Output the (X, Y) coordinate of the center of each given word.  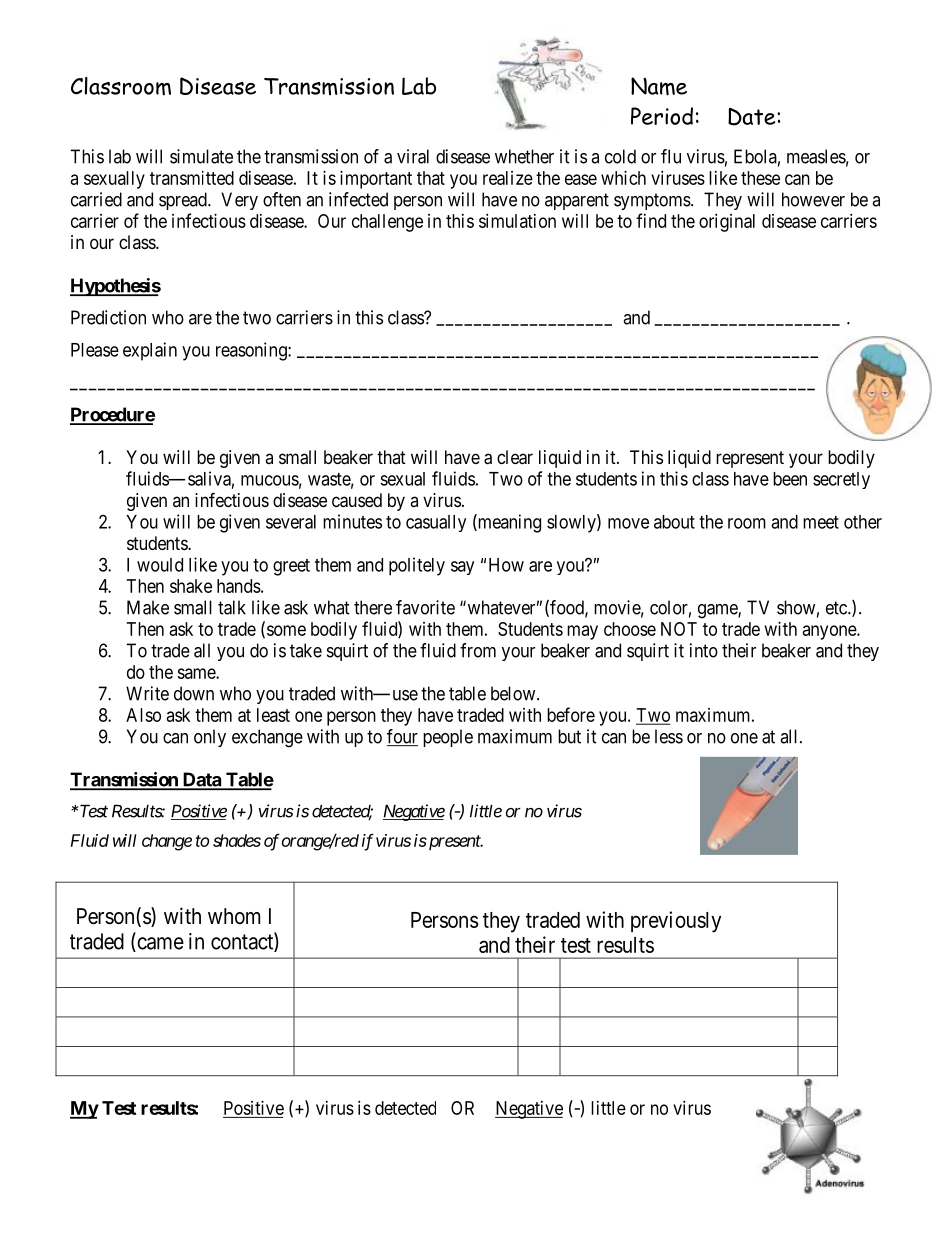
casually (436, 523)
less (669, 736)
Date (753, 117)
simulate (201, 156)
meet (821, 522)
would (160, 565)
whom (234, 916)
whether (524, 156)
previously (676, 922)
